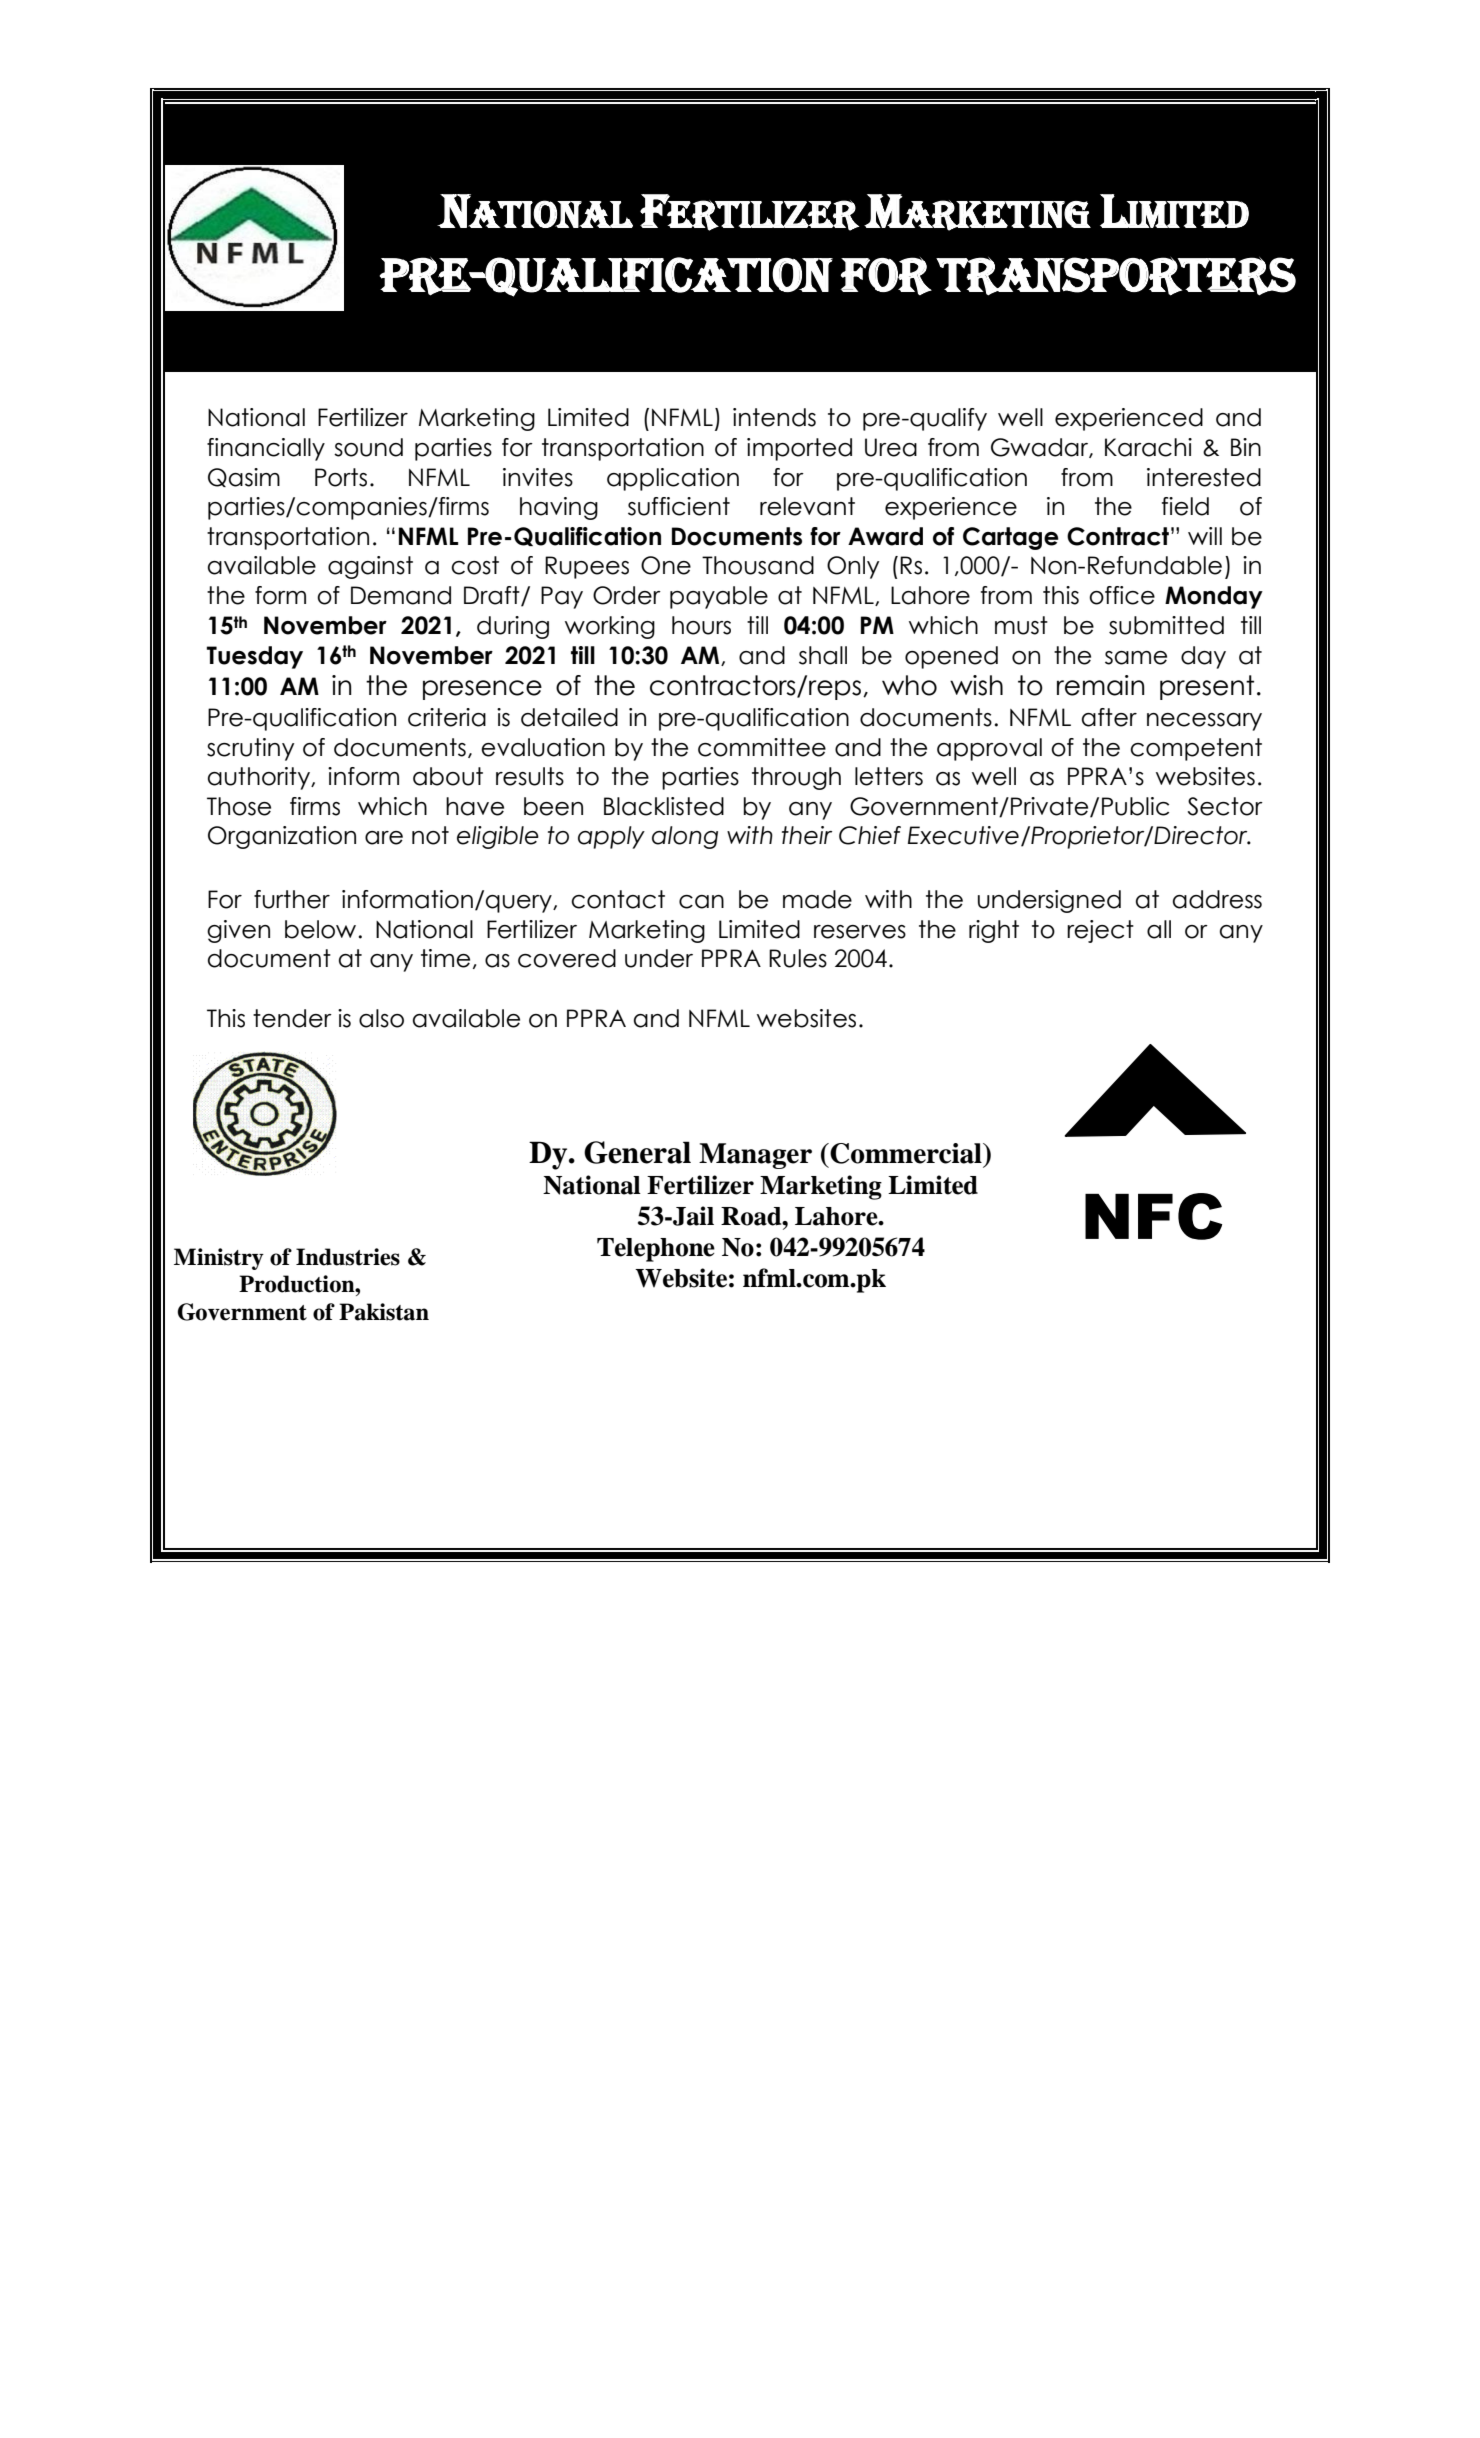 The width and height of the document is (1480, 2438). I want to click on Rules, so click(798, 958).
